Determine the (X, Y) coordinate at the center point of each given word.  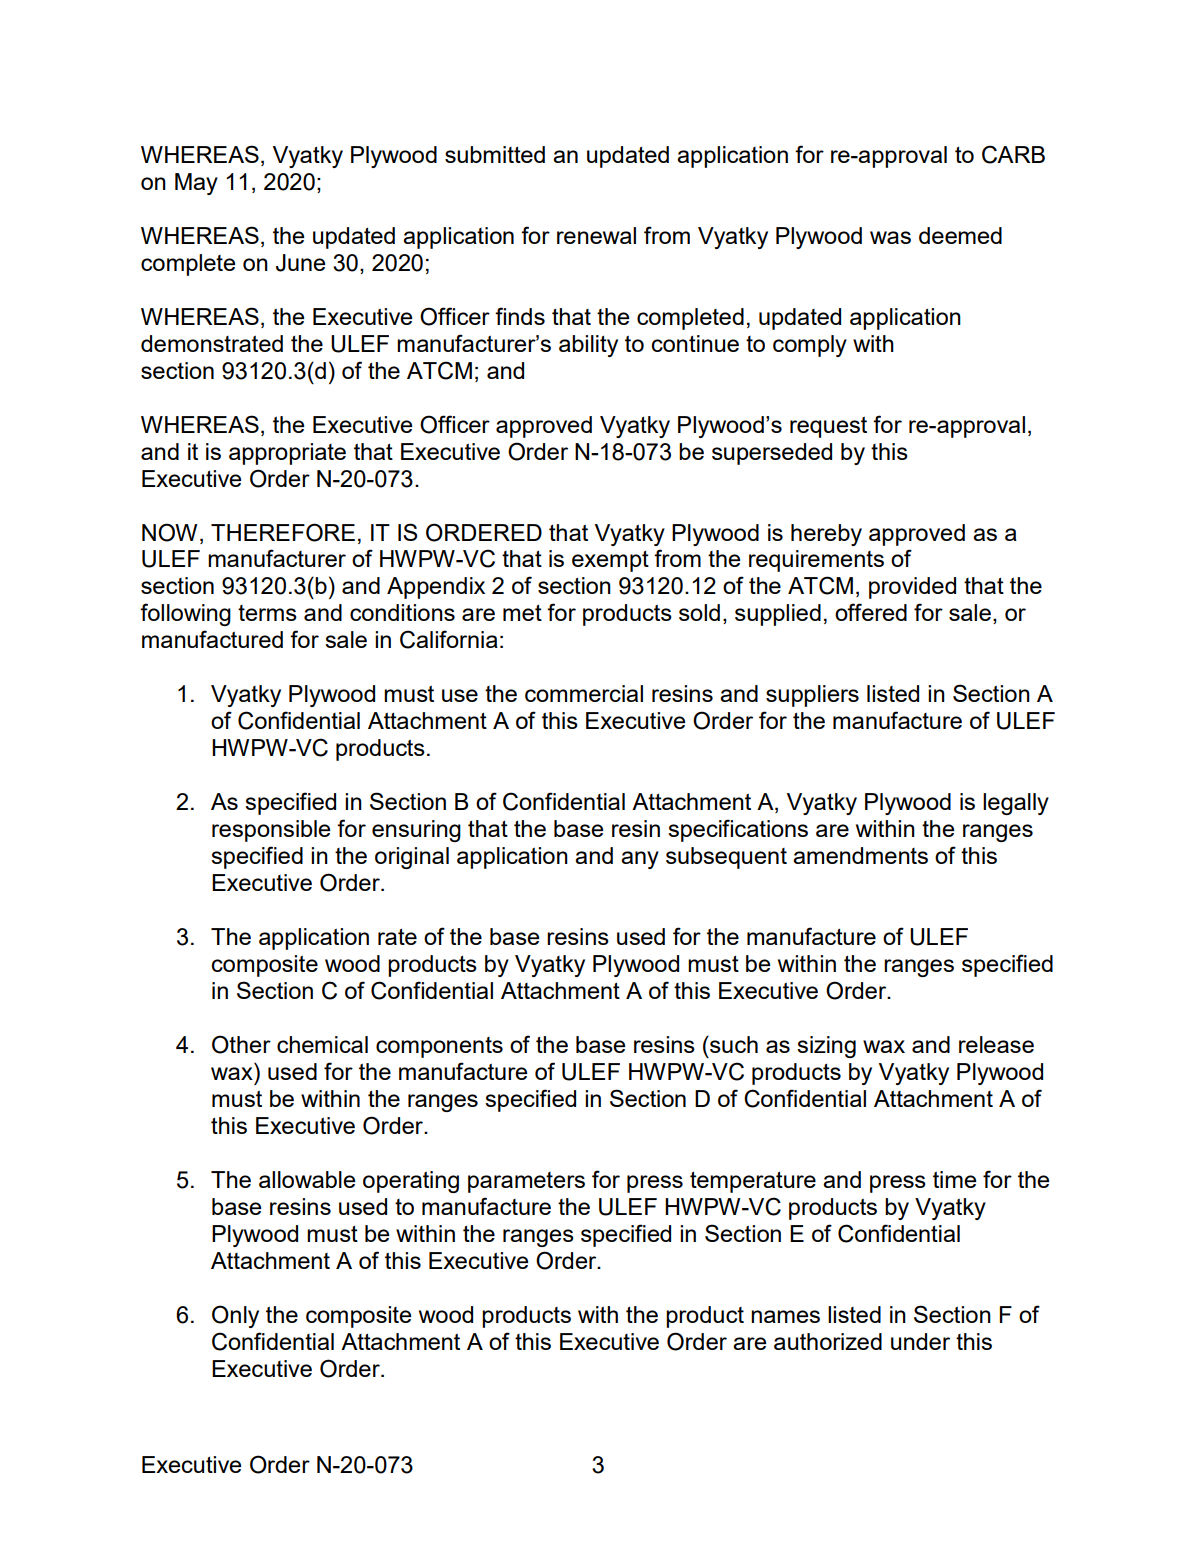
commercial (584, 693)
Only (235, 1316)
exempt (610, 561)
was (890, 237)
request (828, 427)
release (996, 1044)
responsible (271, 831)
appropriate (287, 454)
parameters (526, 1182)
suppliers (812, 696)
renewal (596, 235)
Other (241, 1044)
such (733, 1044)
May (196, 184)
